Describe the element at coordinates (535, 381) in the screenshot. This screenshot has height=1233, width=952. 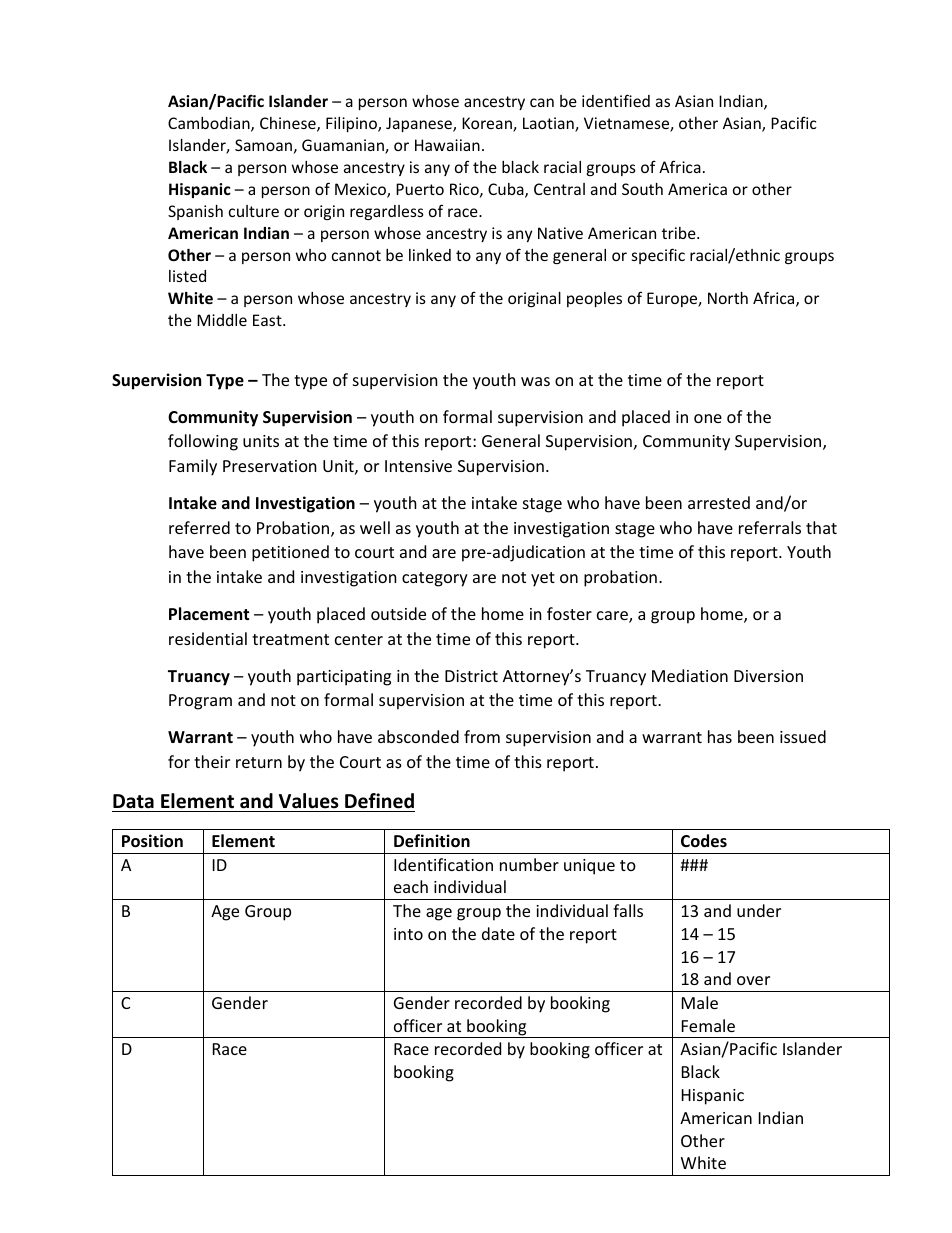
I see `was` at that location.
